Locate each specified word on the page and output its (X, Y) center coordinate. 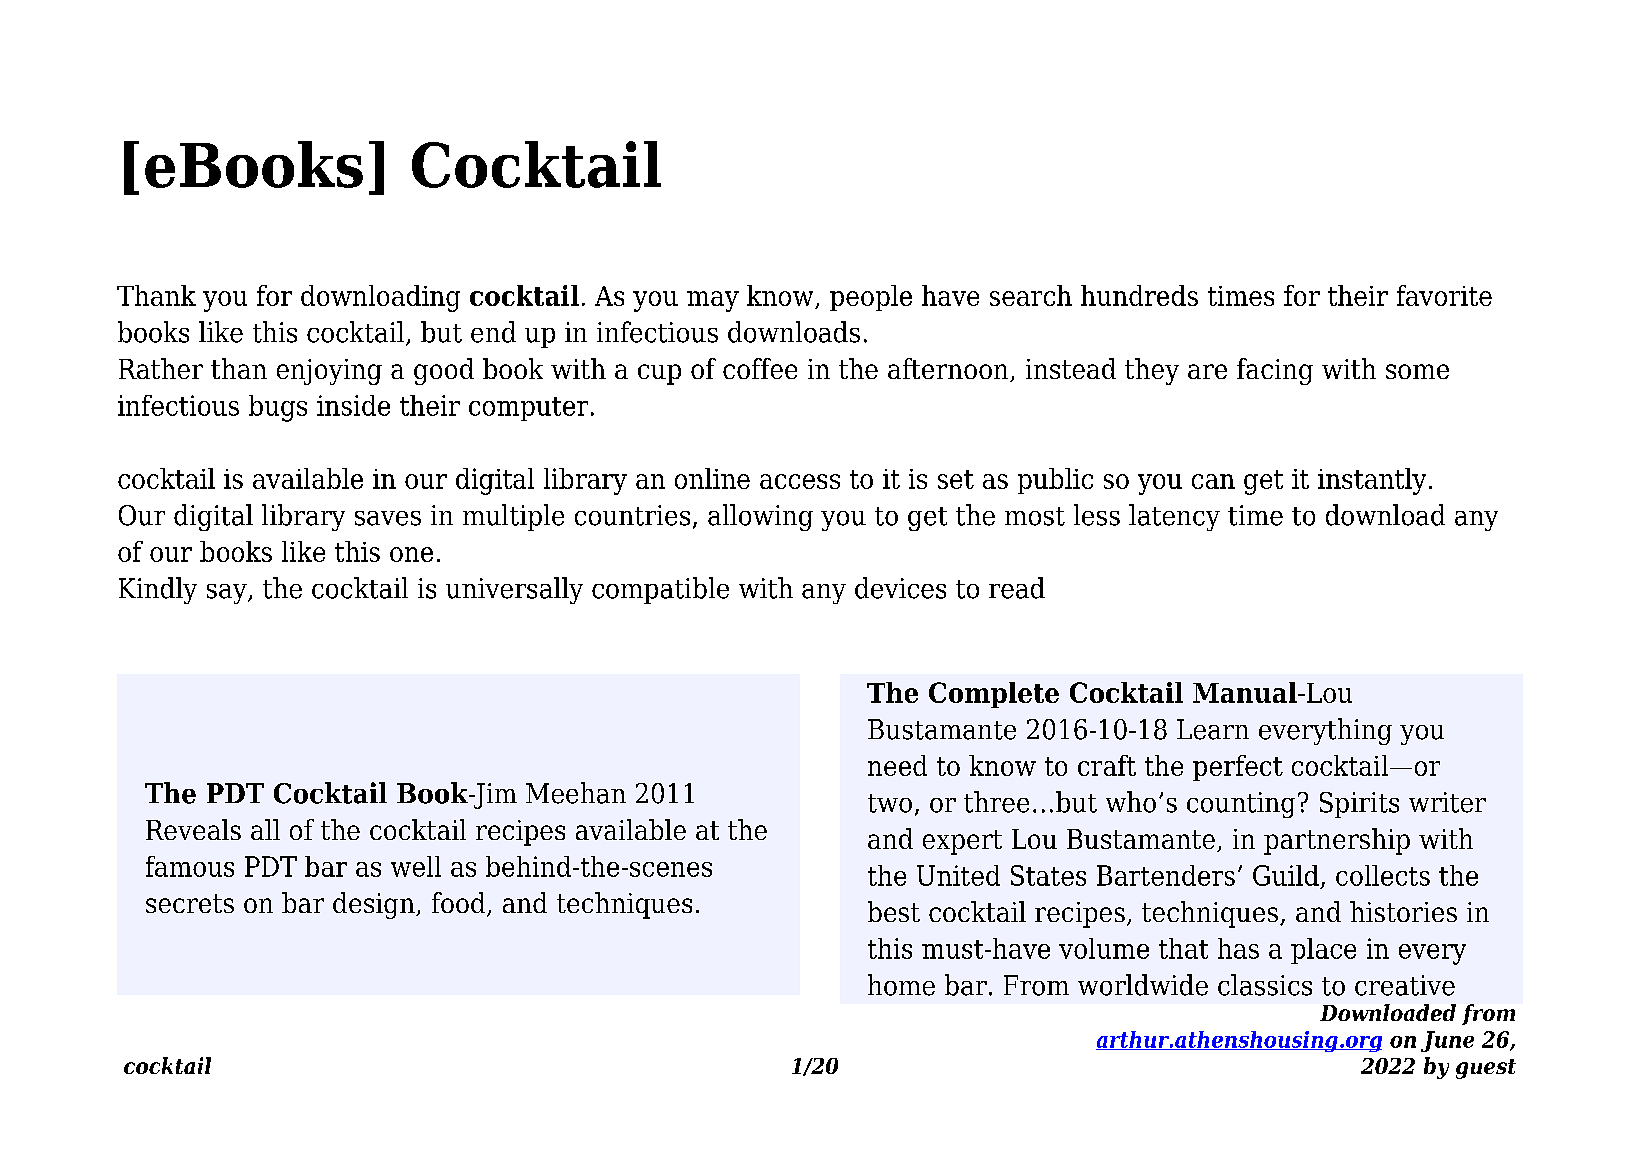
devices (900, 588)
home (901, 985)
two (890, 803)
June (1447, 1041)
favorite (1444, 295)
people (871, 298)
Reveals (193, 829)
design (375, 905)
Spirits (1359, 805)
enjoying (329, 372)
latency (1174, 517)
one (411, 554)
